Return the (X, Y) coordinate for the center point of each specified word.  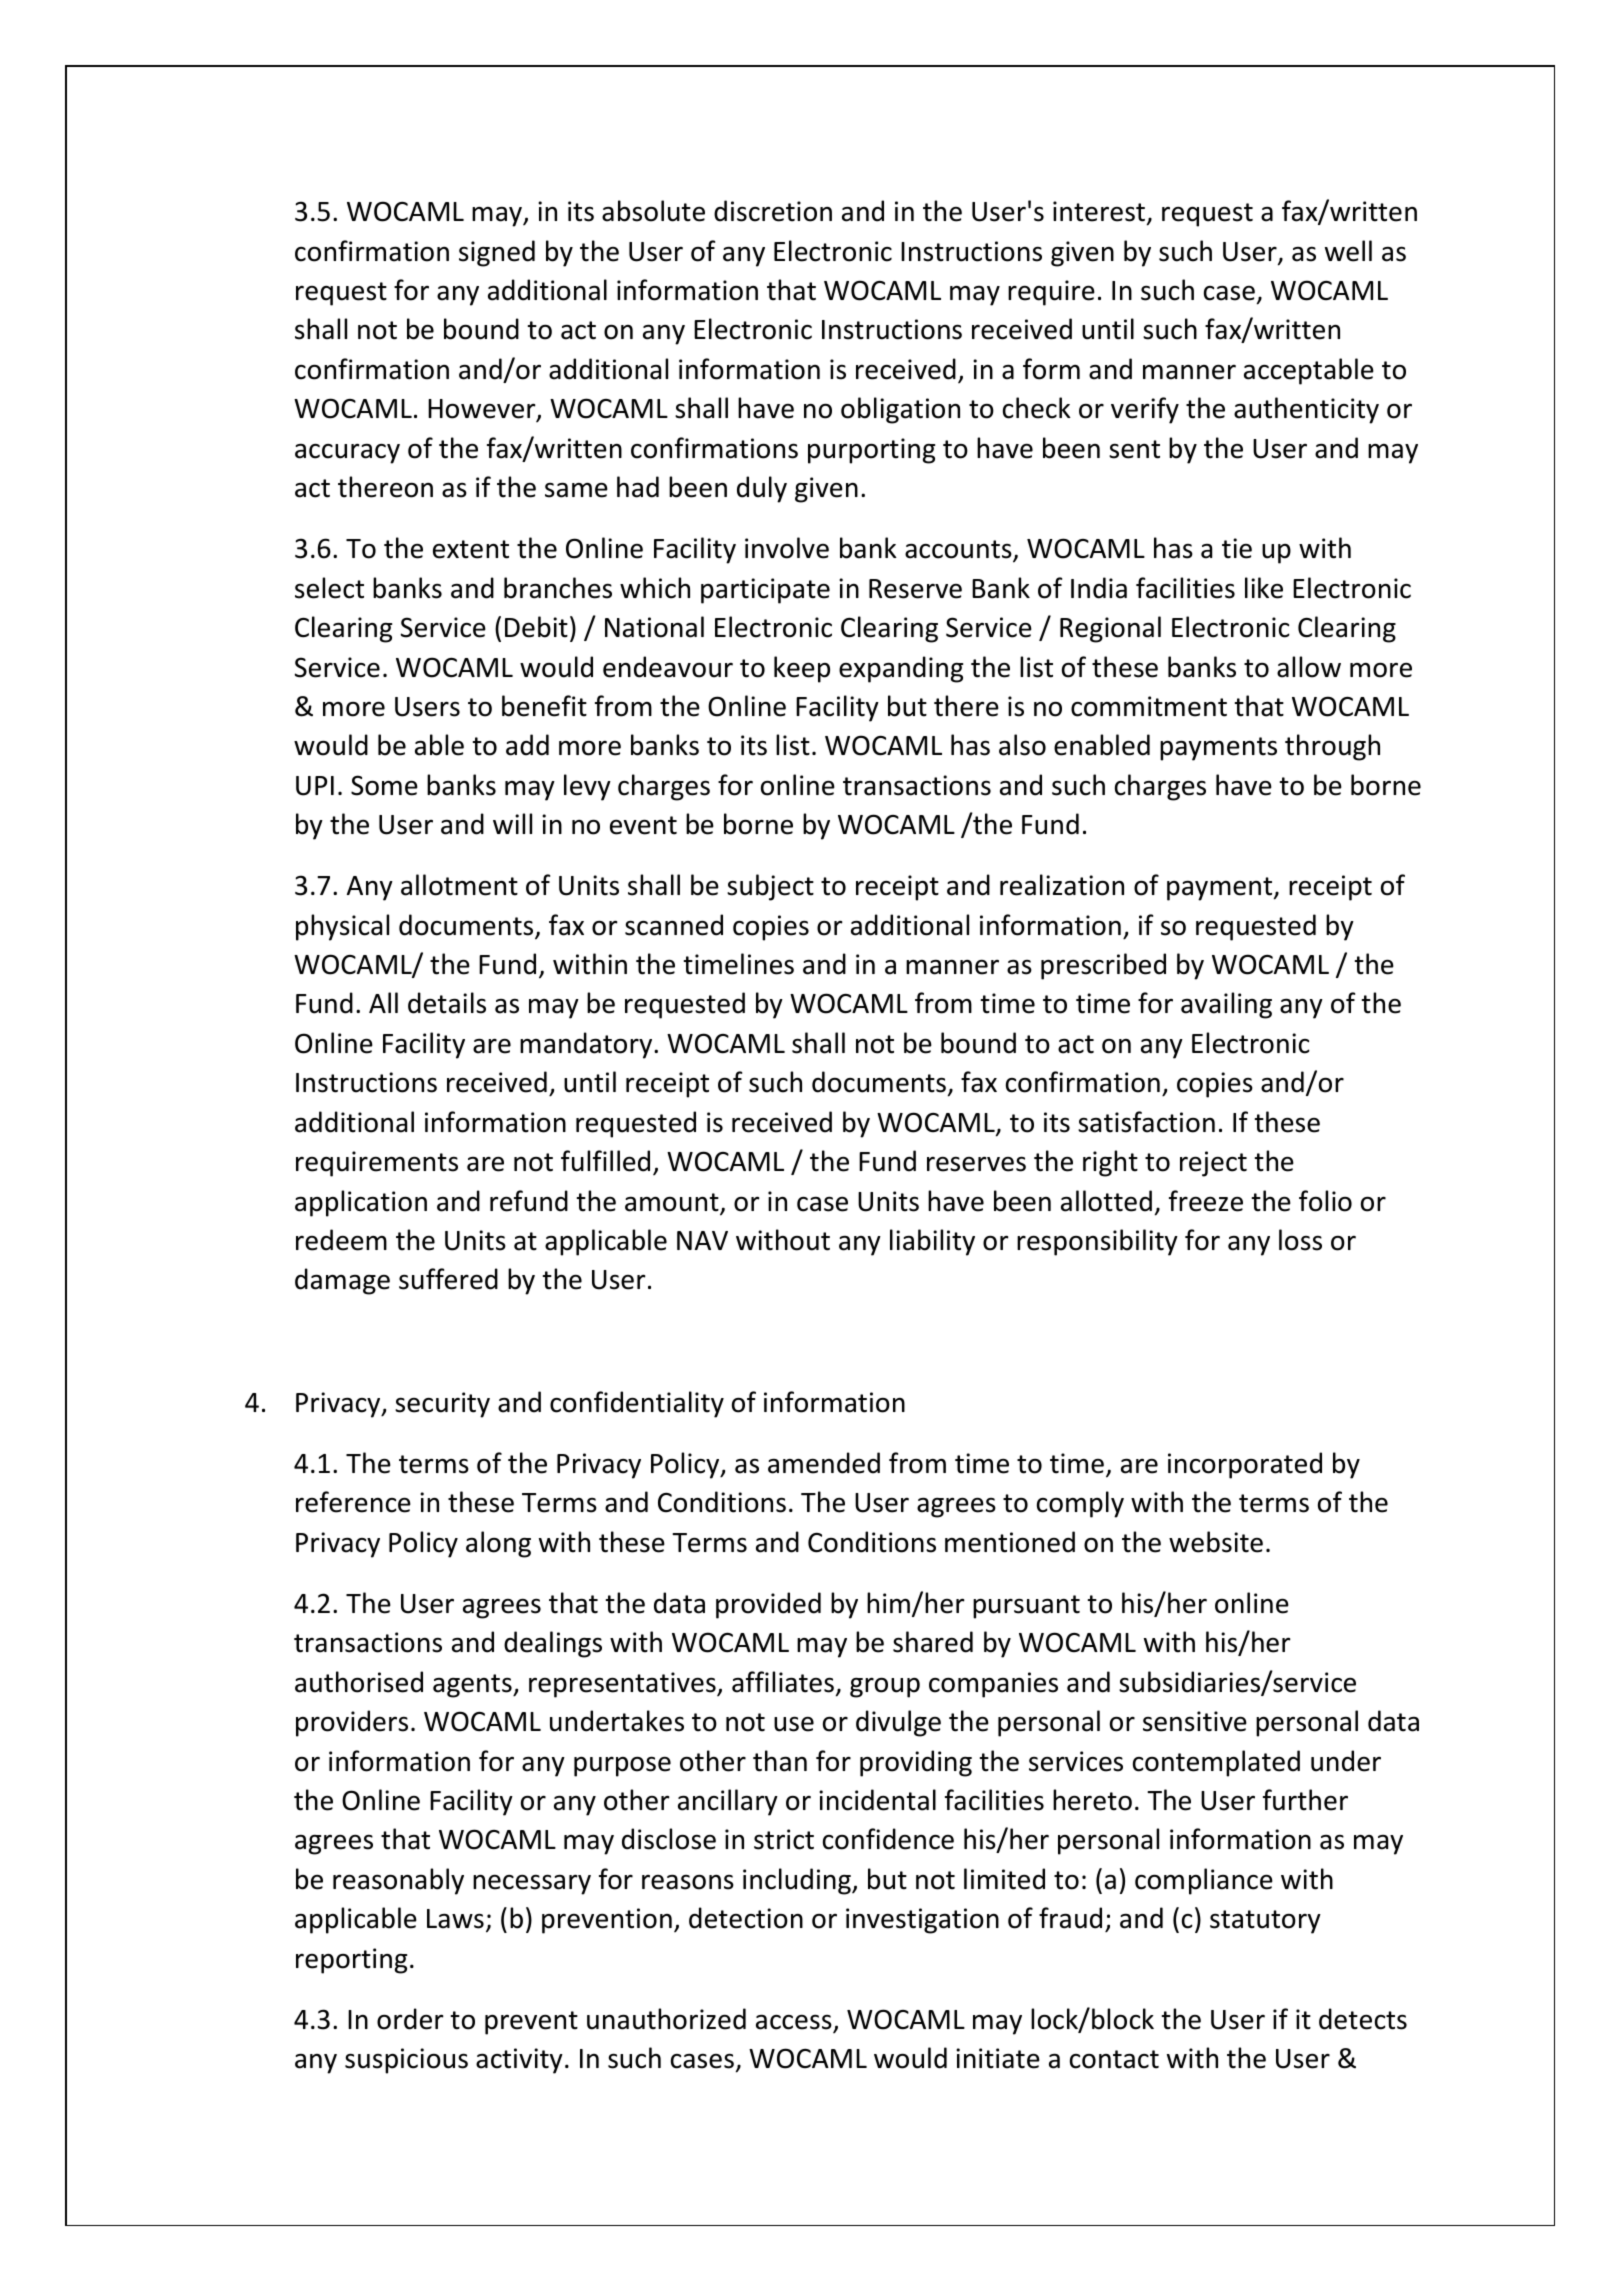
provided (768, 1605)
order (410, 2019)
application (361, 1203)
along (498, 1544)
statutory (1265, 1922)
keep (802, 669)
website (1216, 1542)
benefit (544, 706)
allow (1309, 667)
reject (1213, 1164)
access (795, 2023)
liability (932, 1242)
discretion (773, 211)
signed (497, 253)
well (1348, 251)
